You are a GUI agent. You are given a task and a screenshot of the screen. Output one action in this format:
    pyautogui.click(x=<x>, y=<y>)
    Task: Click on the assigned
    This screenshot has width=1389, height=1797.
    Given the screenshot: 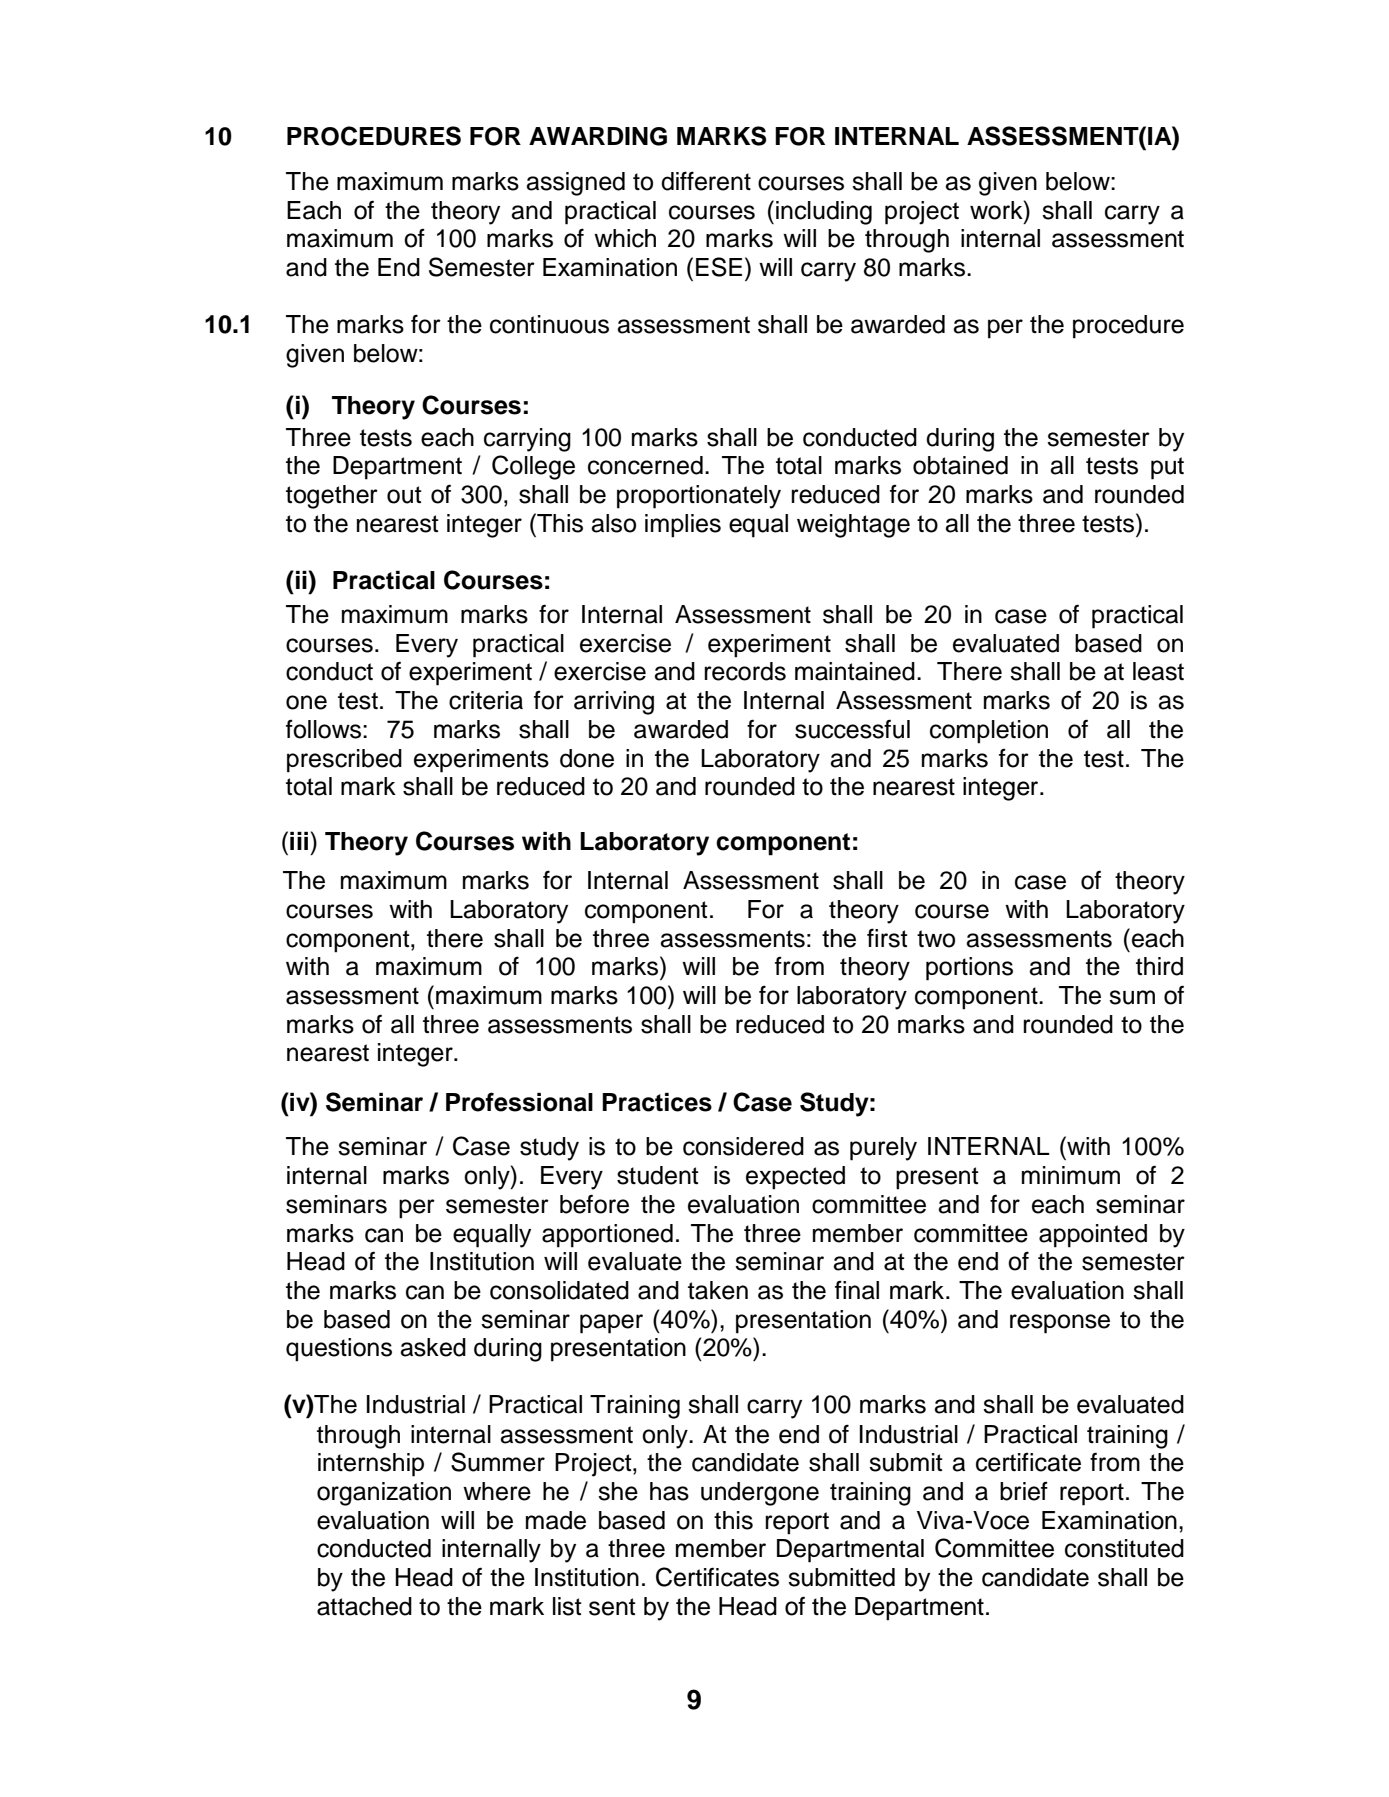 What is the action you would take?
    pyautogui.click(x=575, y=184)
